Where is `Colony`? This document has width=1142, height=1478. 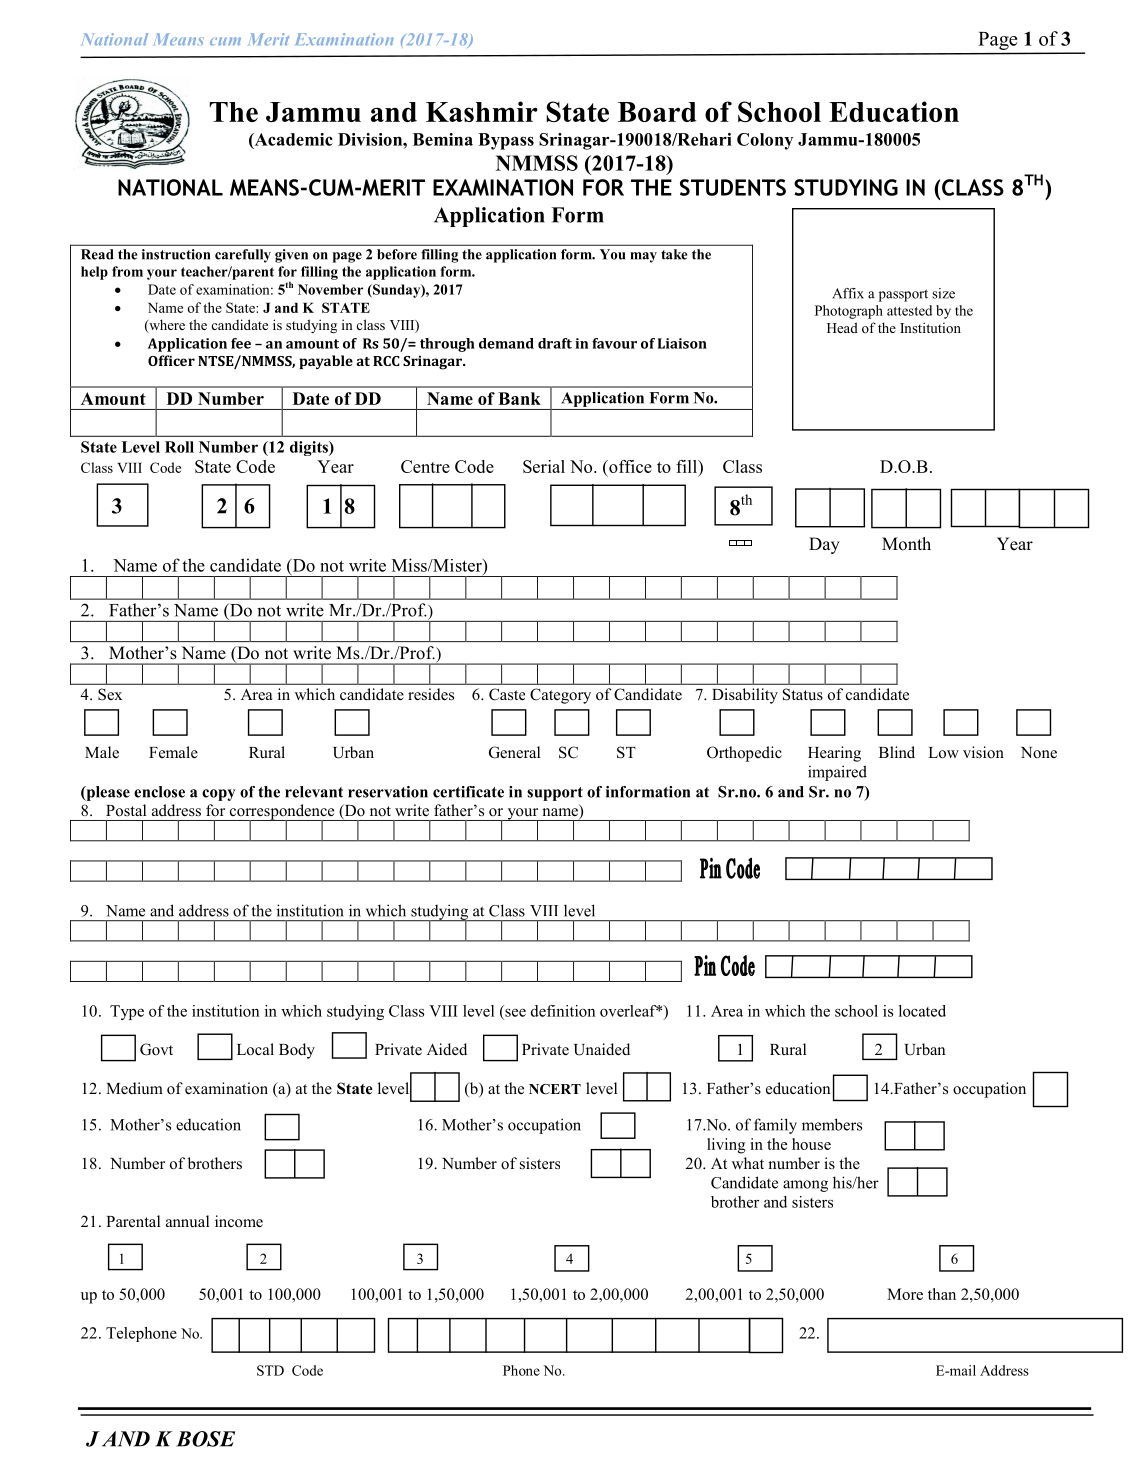
Colony is located at coordinates (765, 141).
